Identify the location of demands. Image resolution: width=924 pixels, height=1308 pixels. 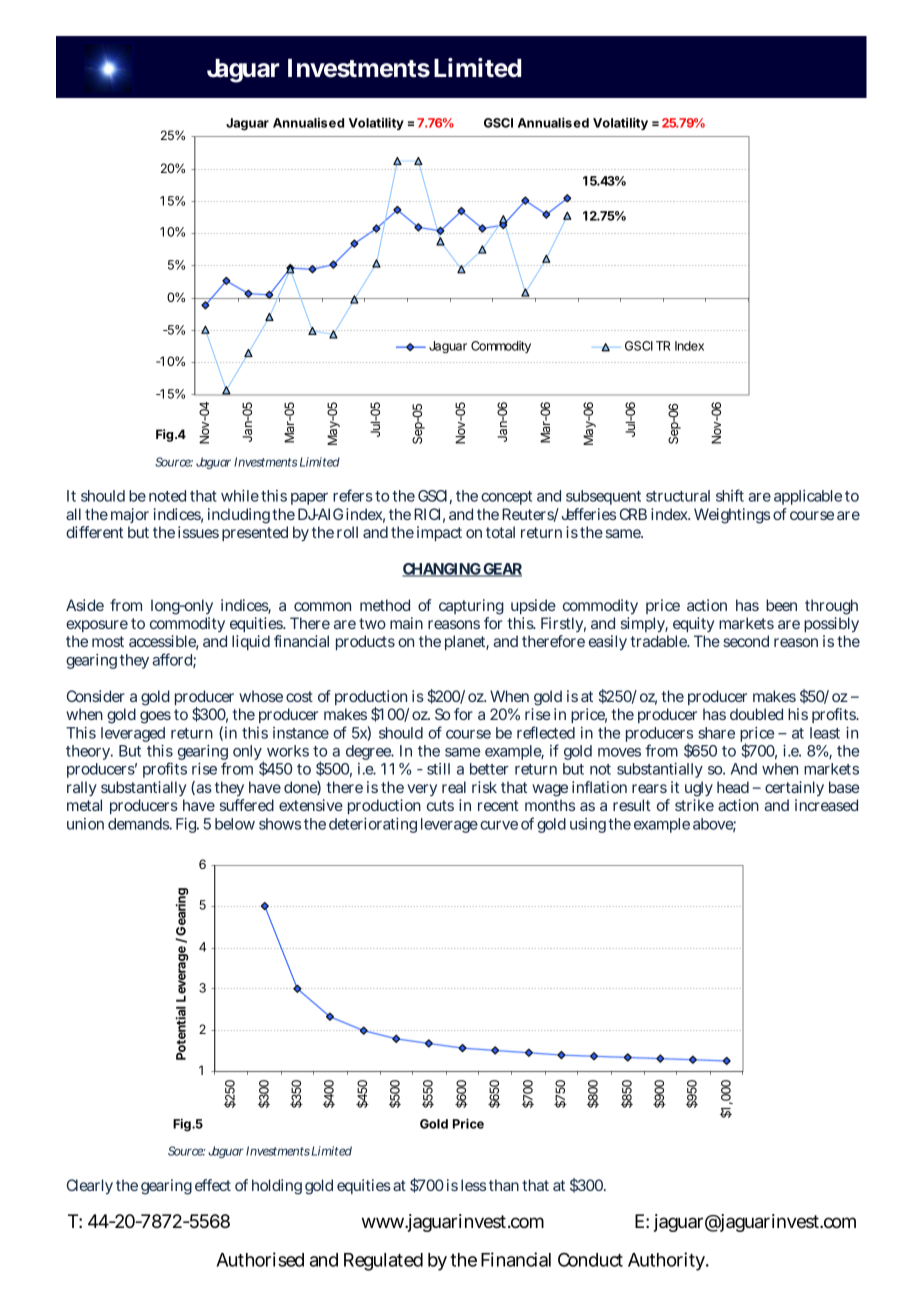
(140, 824).
